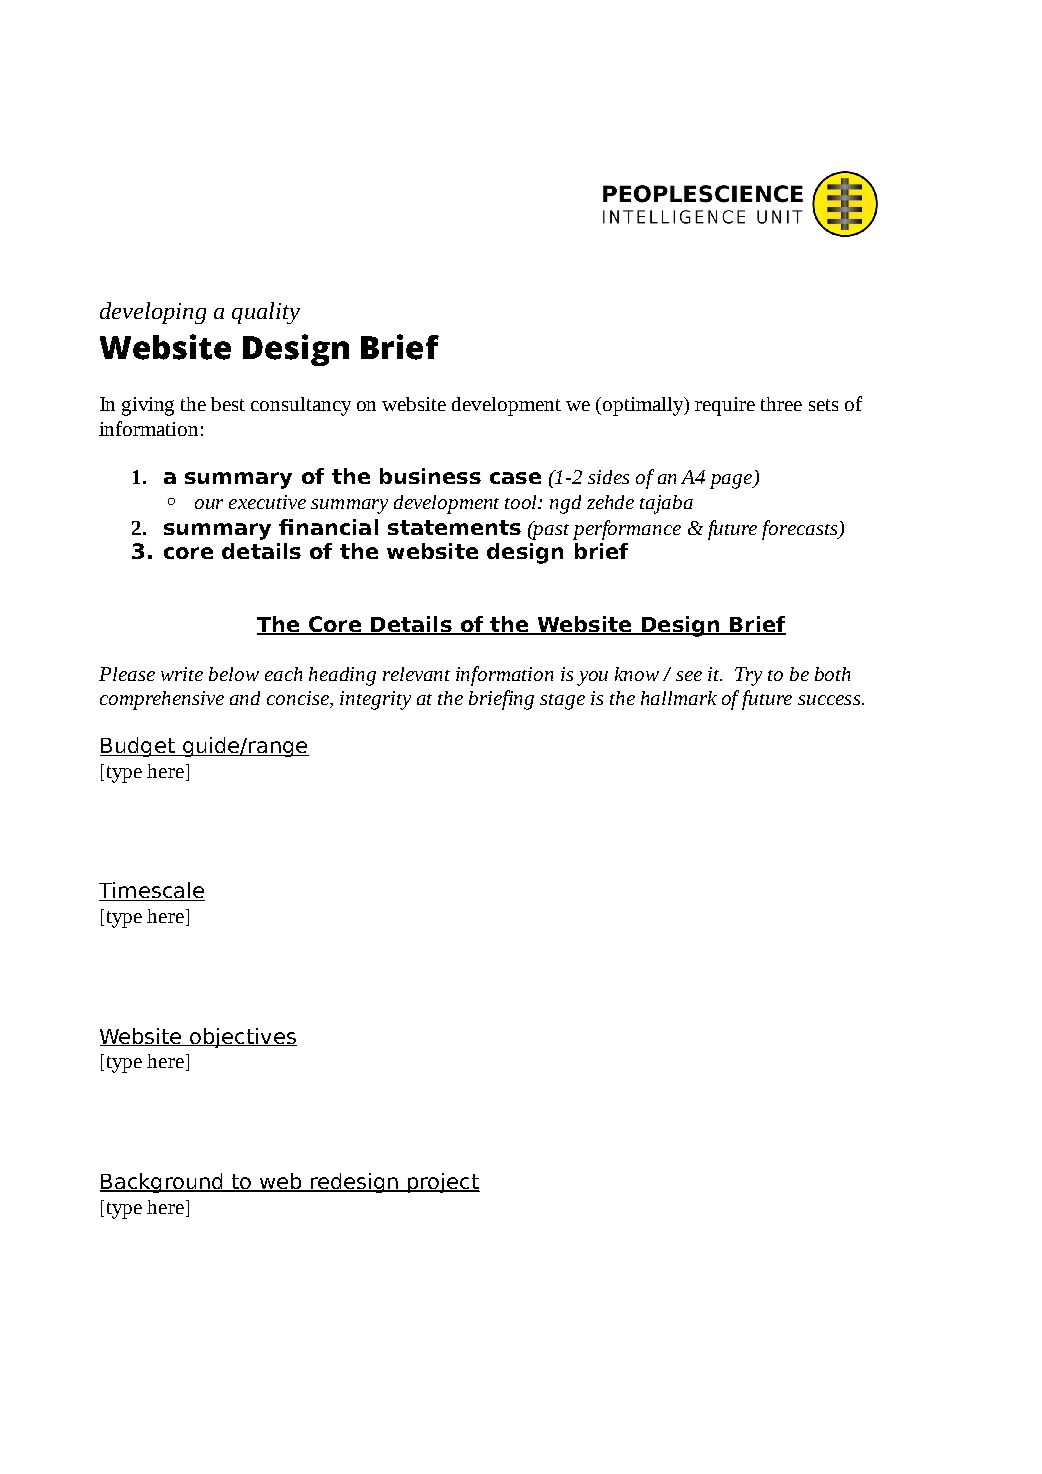 The width and height of the image is (1042, 1474). Describe the element at coordinates (443, 1183) in the image. I see `project` at that location.
